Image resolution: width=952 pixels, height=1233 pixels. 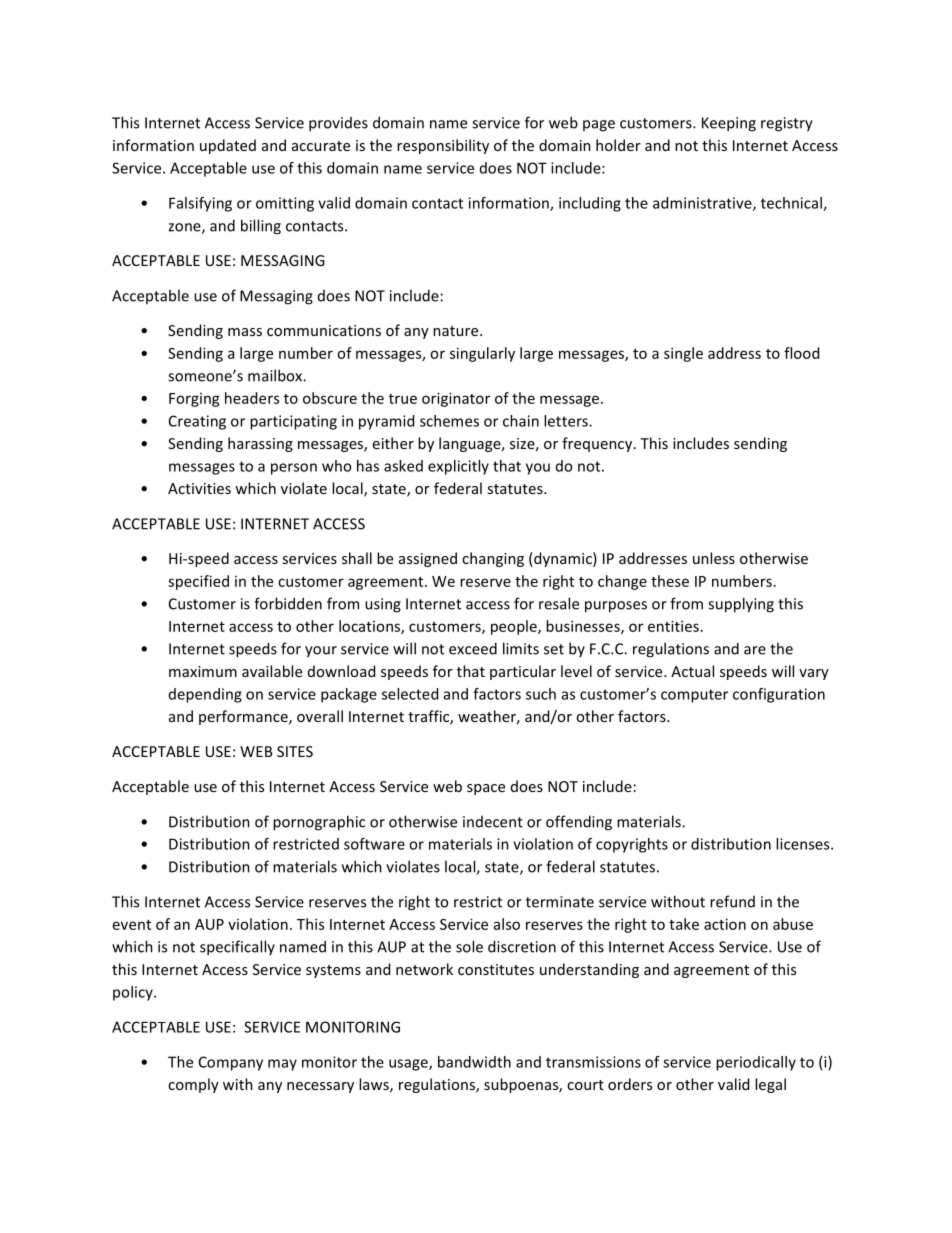 I want to click on Keeping, so click(x=729, y=124).
